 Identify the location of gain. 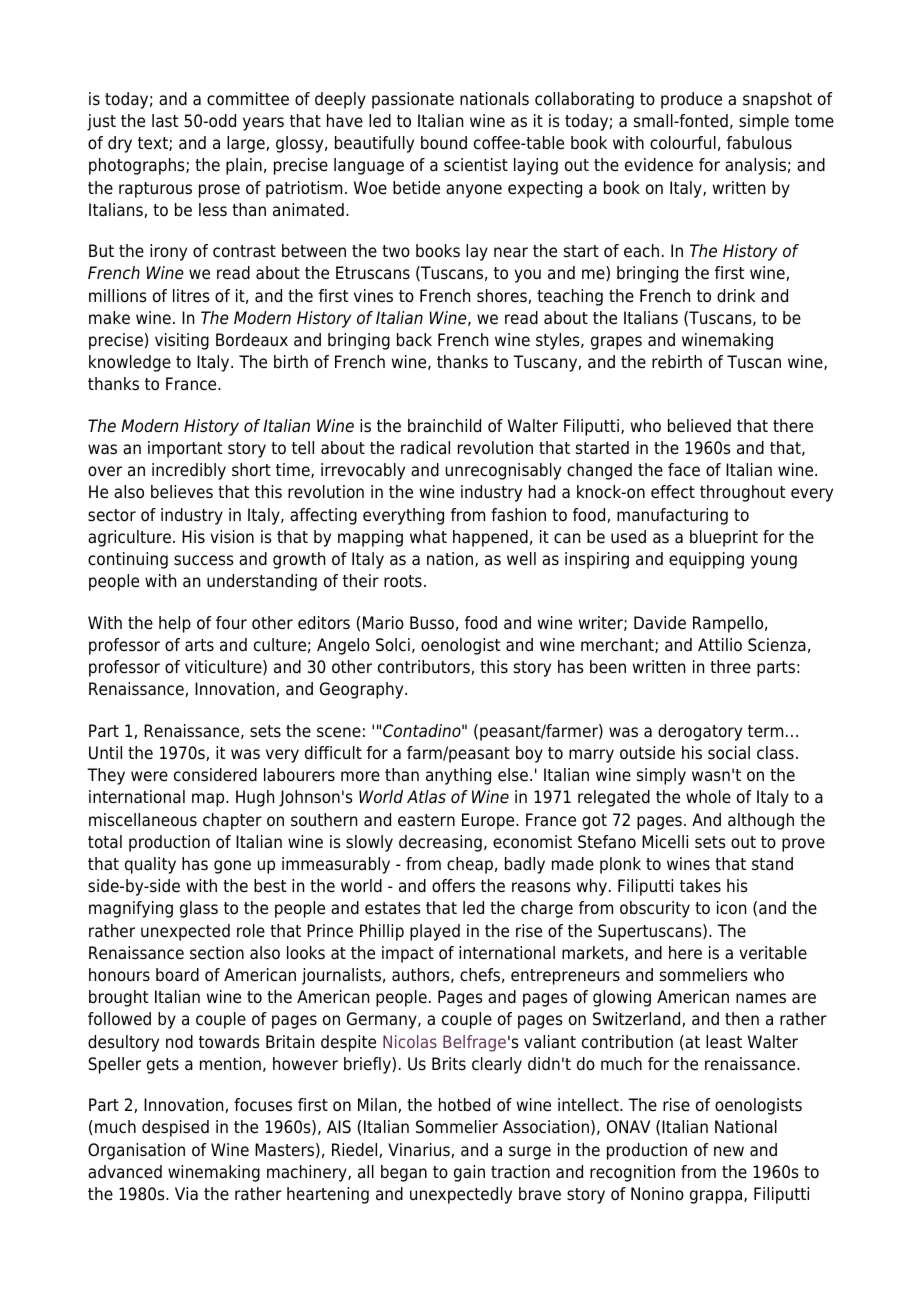
(469, 1173).
